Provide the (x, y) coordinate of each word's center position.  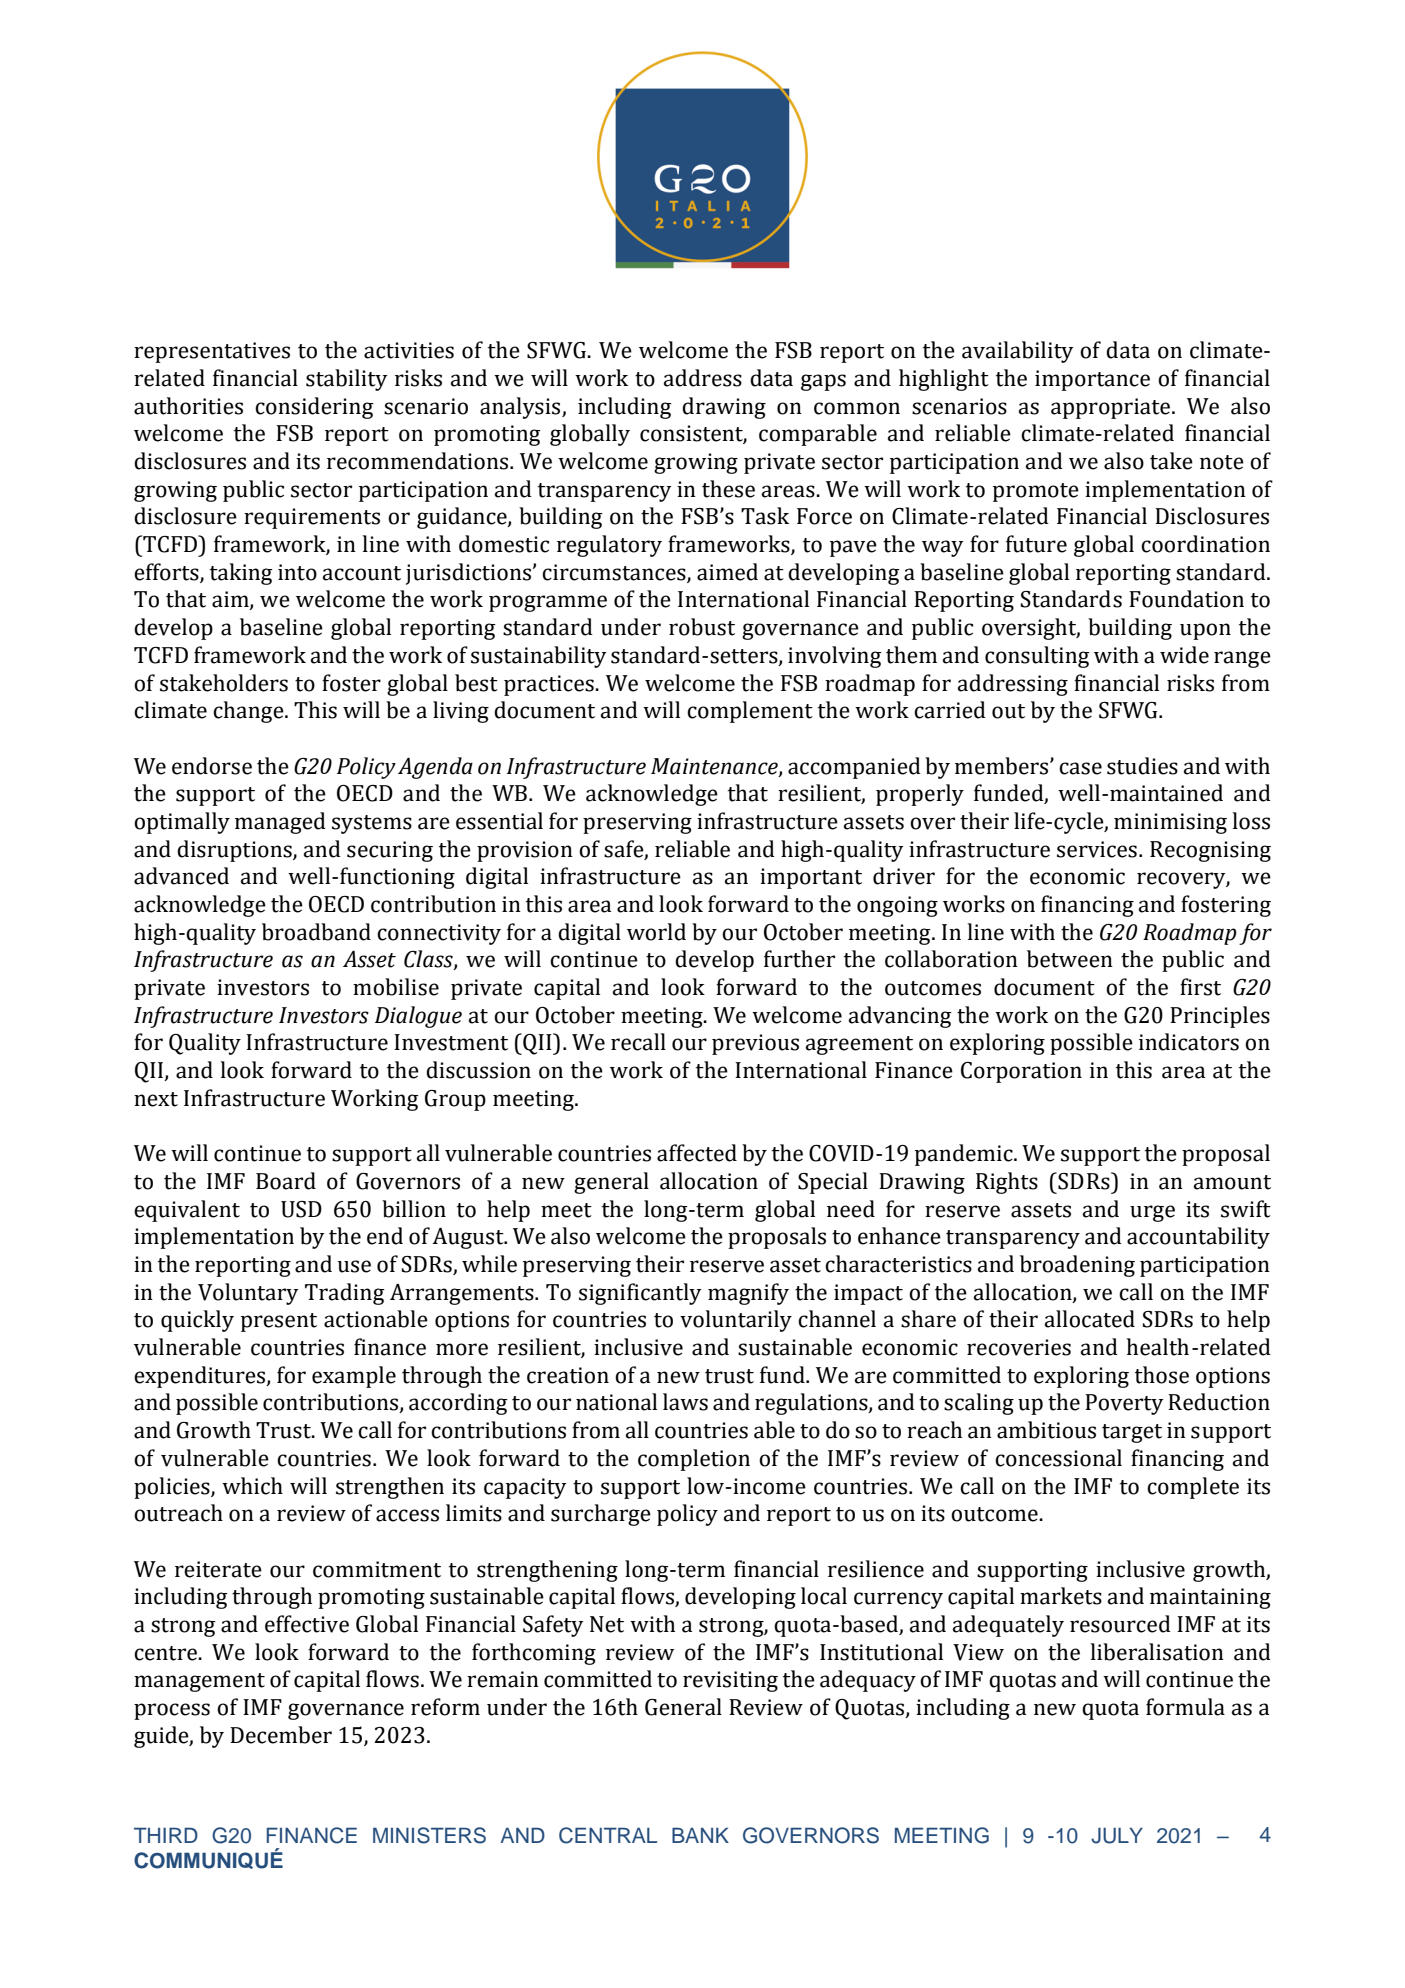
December (281, 1735)
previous (755, 1044)
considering (314, 408)
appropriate (1112, 408)
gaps (823, 382)
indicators (1189, 1042)
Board (286, 1181)
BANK (700, 1835)
